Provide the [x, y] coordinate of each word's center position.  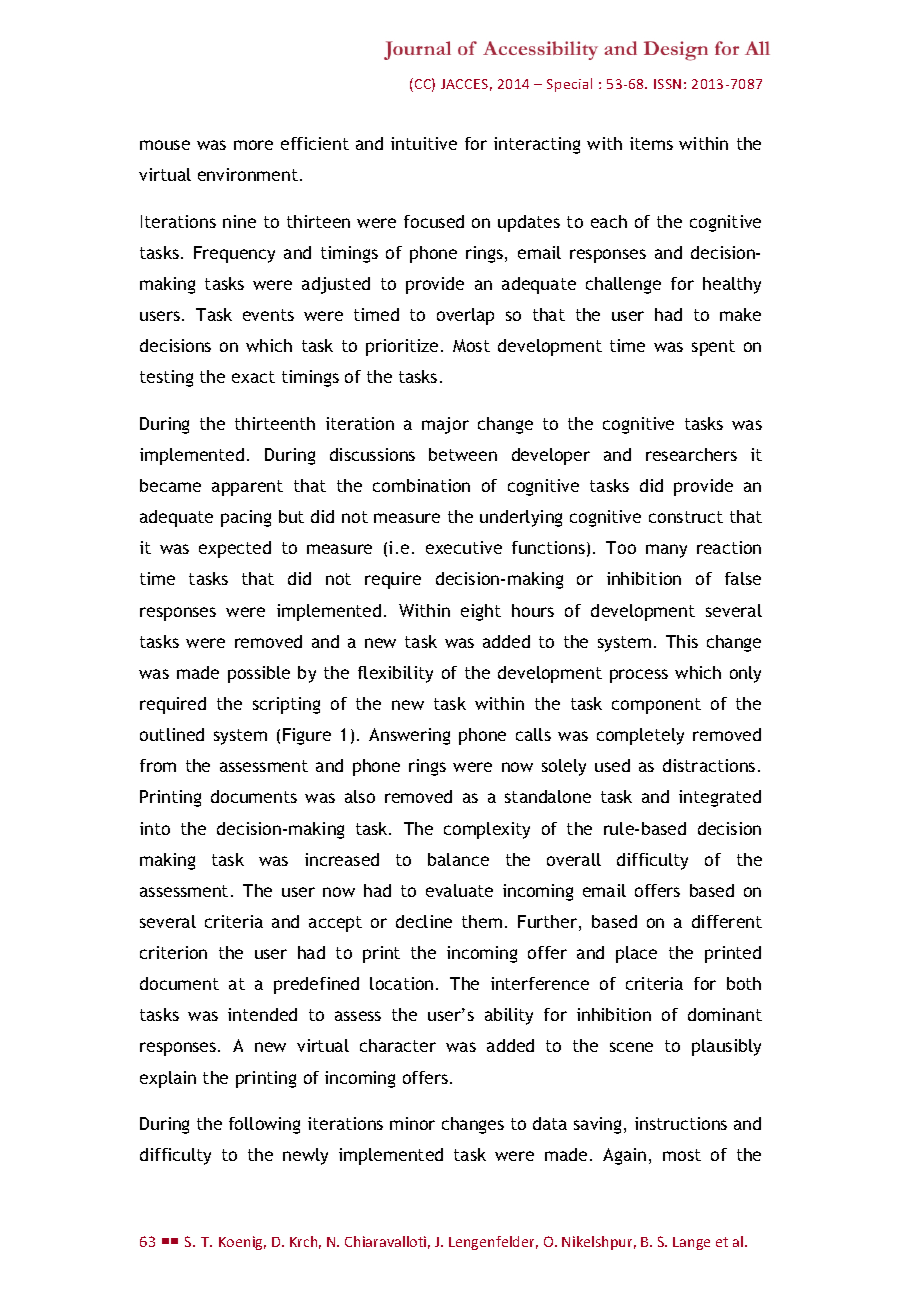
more [253, 145]
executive [464, 547]
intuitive [424, 143]
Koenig [242, 1243]
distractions [709, 765]
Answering [409, 736]
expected [235, 549]
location [401, 983]
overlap [465, 316]
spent [713, 348]
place [636, 954]
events [268, 315]
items [651, 143]
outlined [172, 734]
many [666, 551]
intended [262, 1014]
